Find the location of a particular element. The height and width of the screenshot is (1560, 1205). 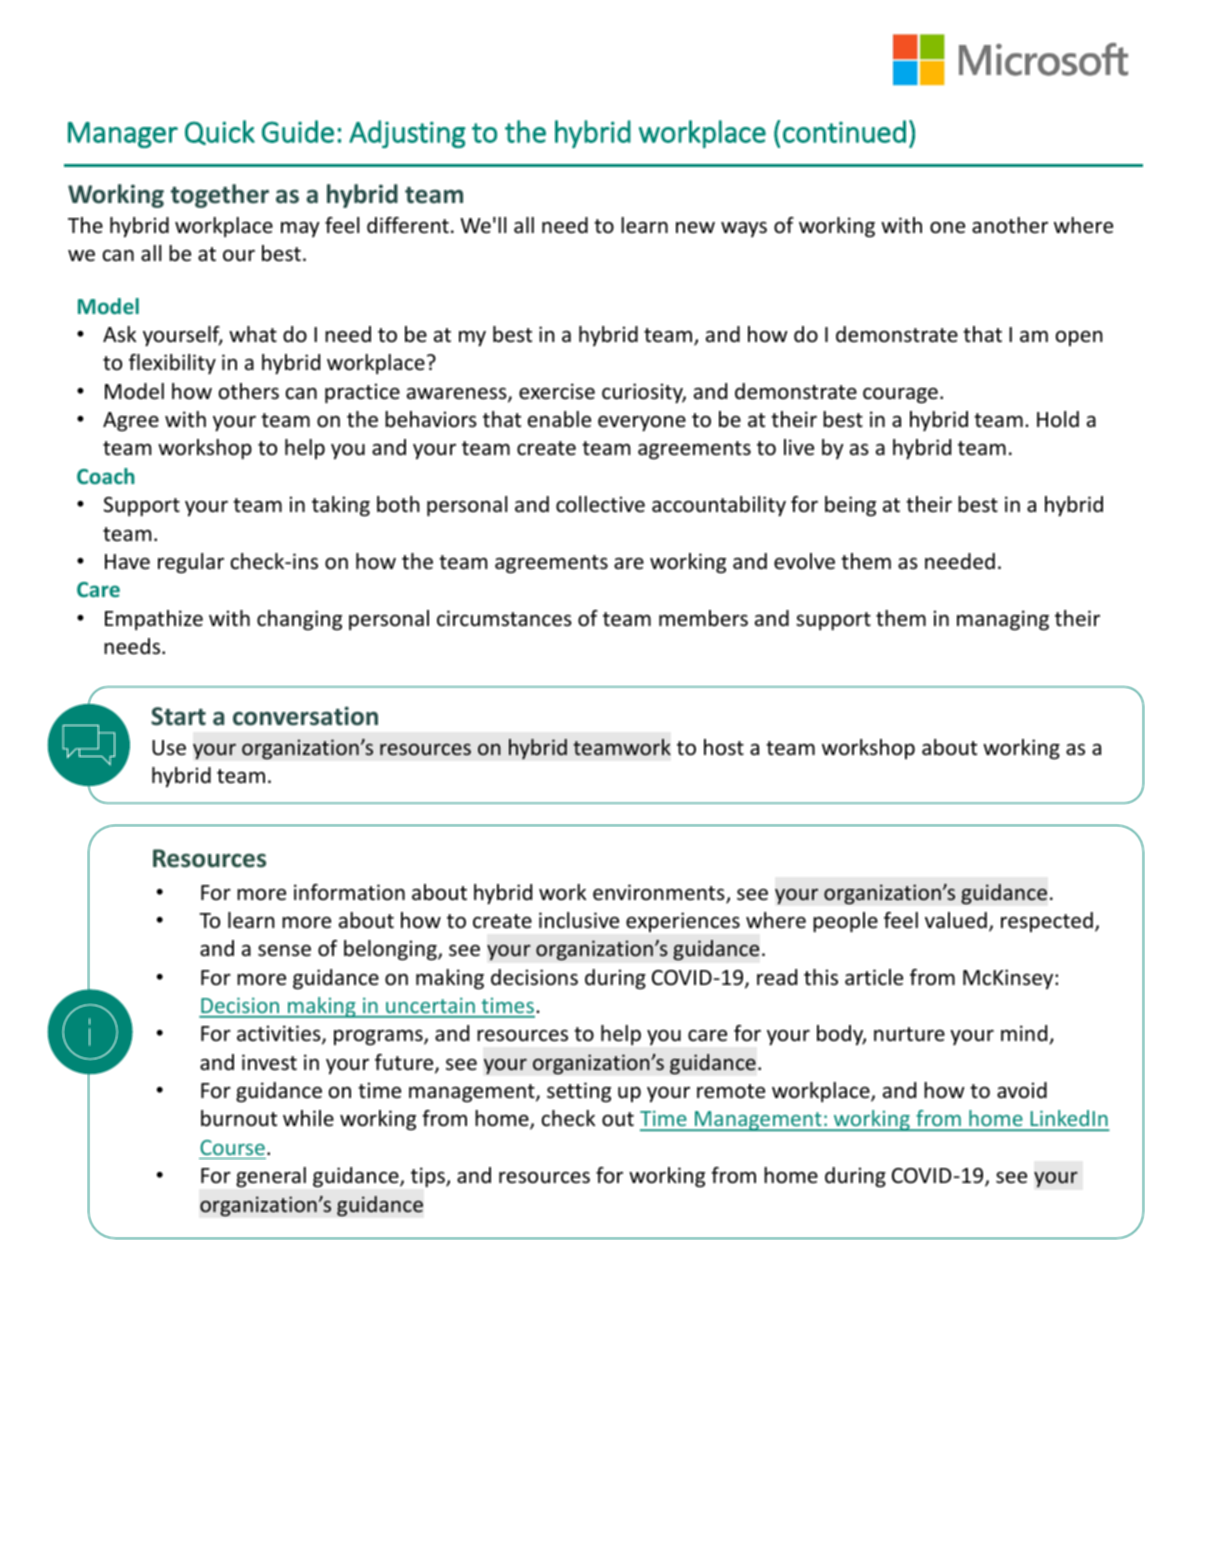

another is located at coordinates (1010, 225).
